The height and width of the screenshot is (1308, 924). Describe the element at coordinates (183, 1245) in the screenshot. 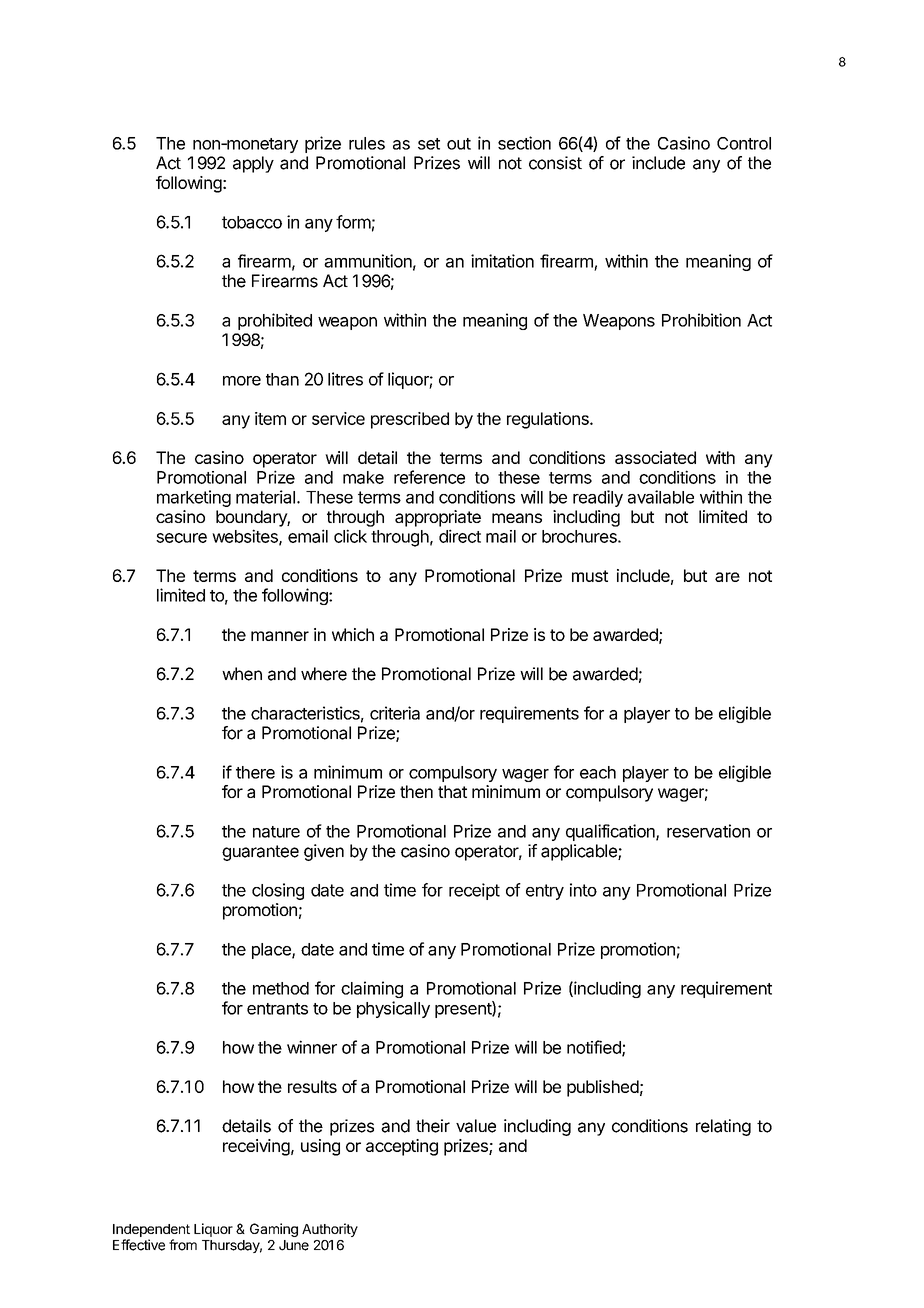

I see `from` at that location.
